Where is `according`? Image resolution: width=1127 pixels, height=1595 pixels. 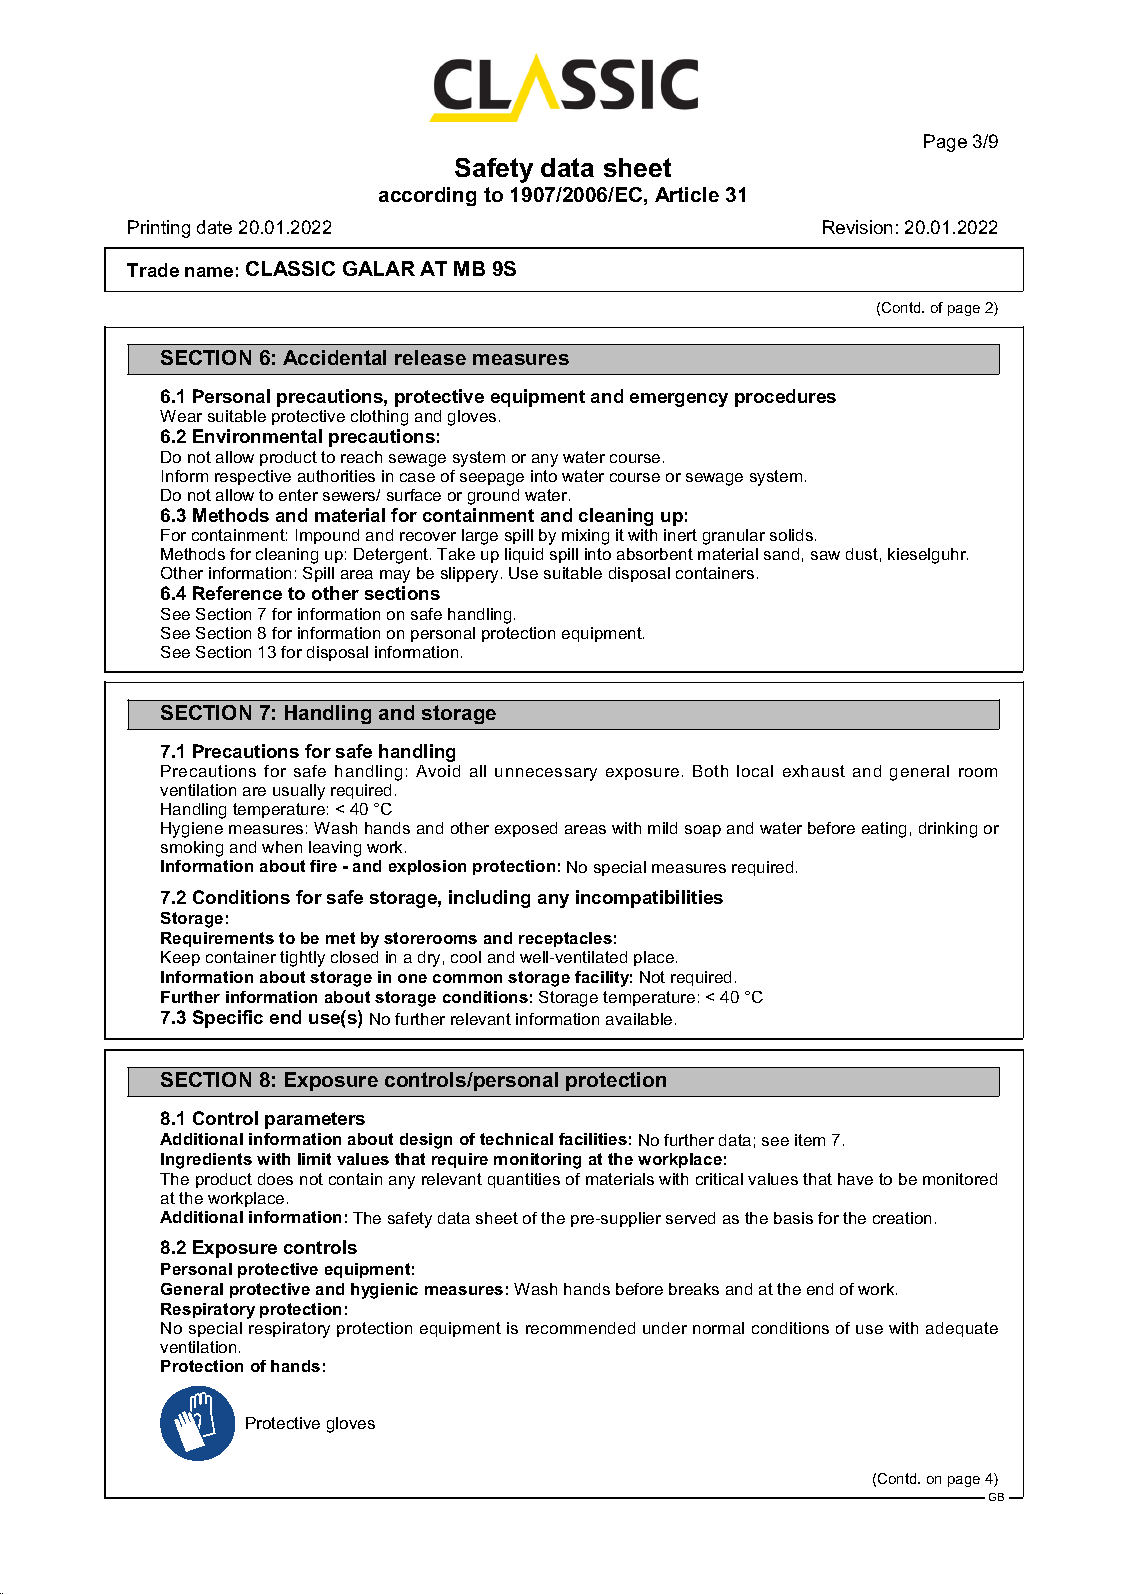 according is located at coordinates (427, 196).
